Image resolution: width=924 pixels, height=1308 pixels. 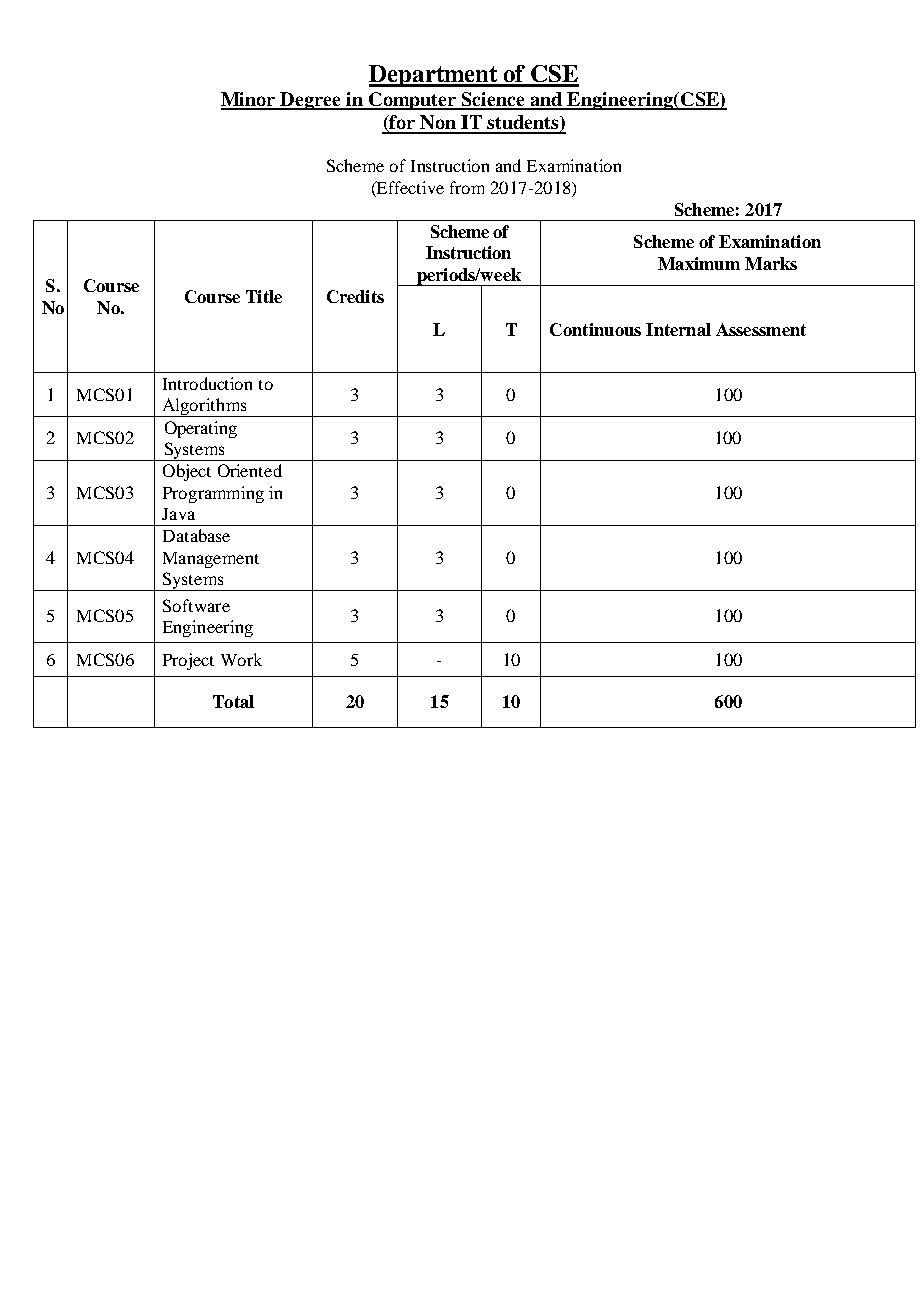 I want to click on Work, so click(x=241, y=659).
